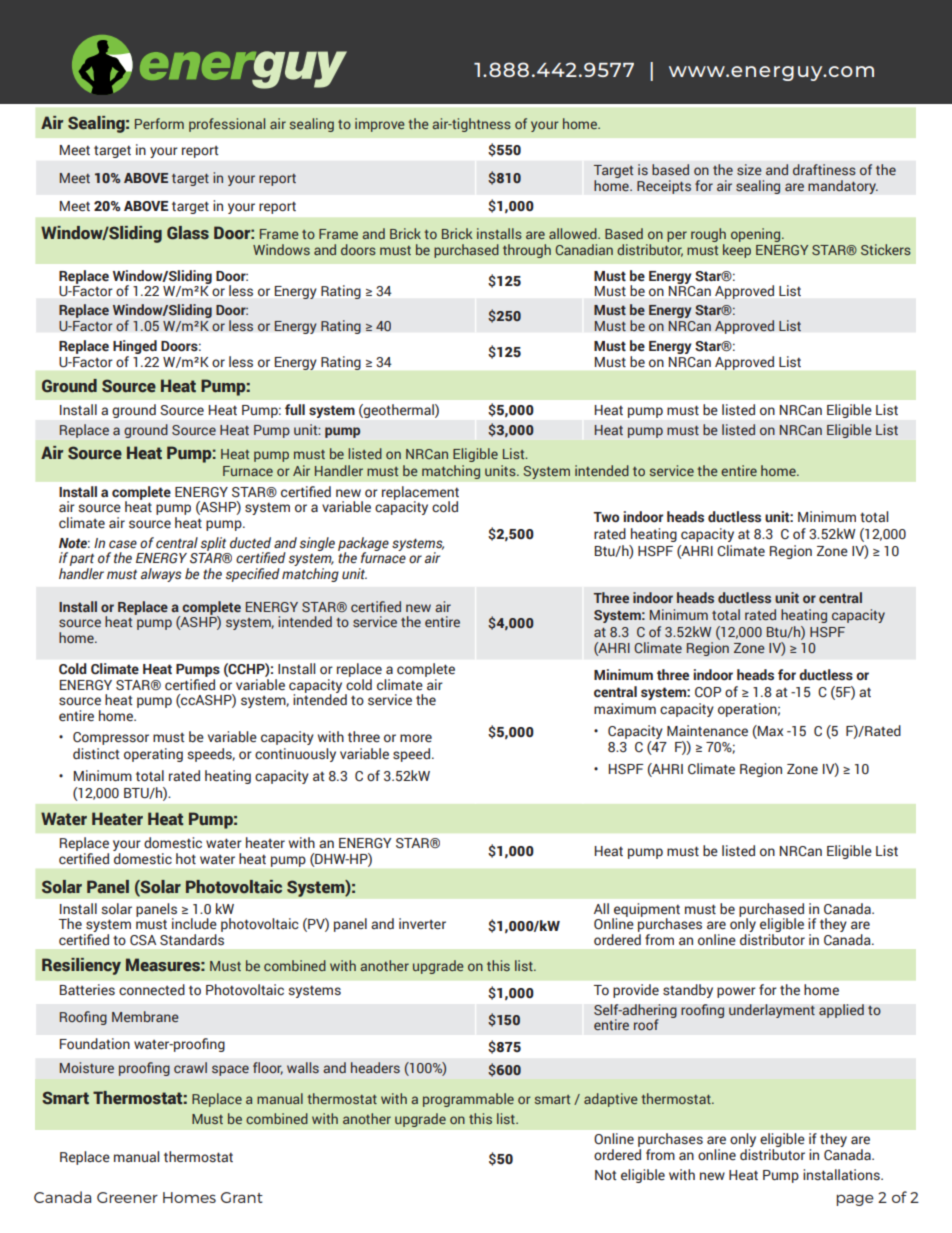  What do you see at coordinates (736, 992) in the page?
I see `power` at bounding box center [736, 992].
